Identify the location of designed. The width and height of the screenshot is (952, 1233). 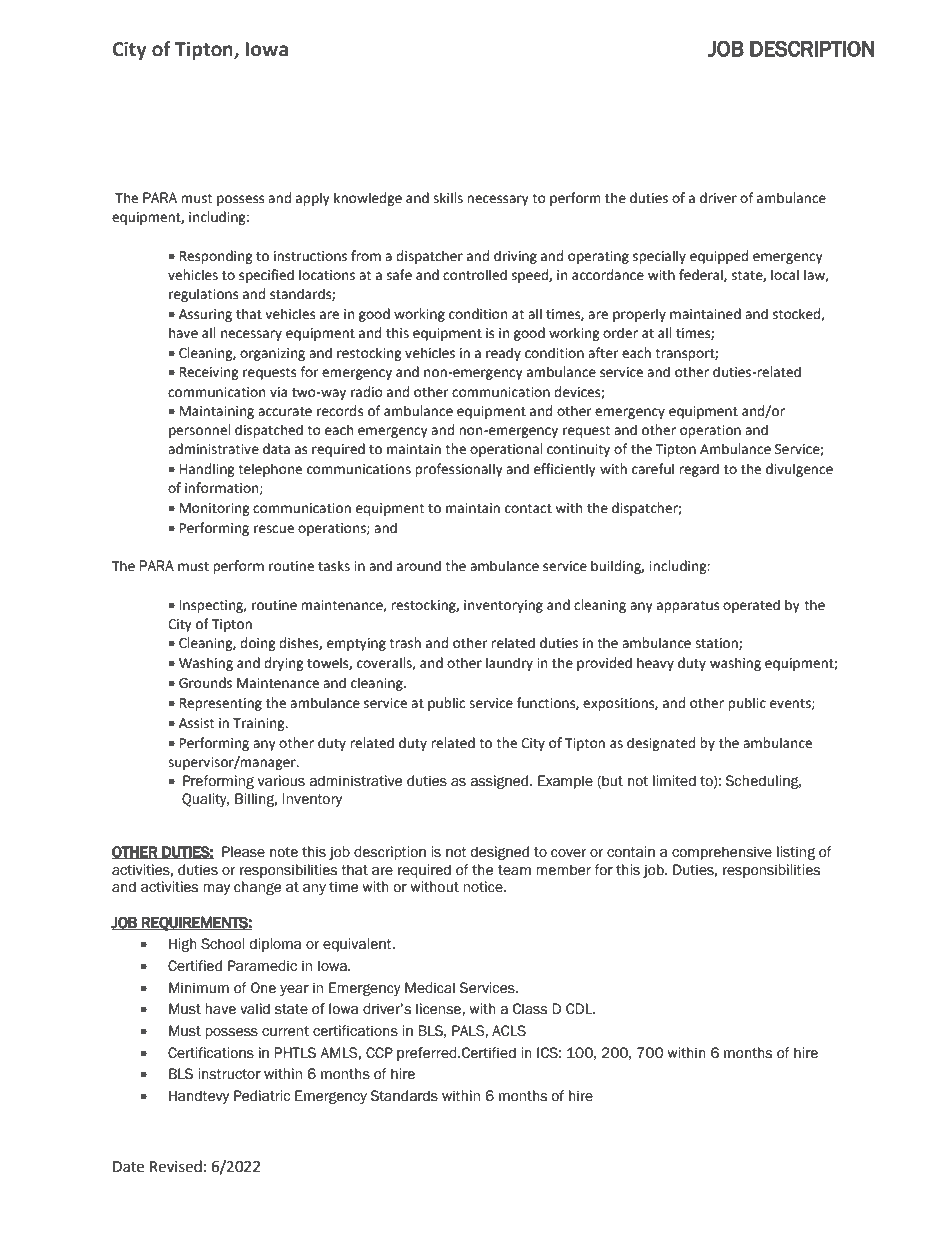
(500, 853).
